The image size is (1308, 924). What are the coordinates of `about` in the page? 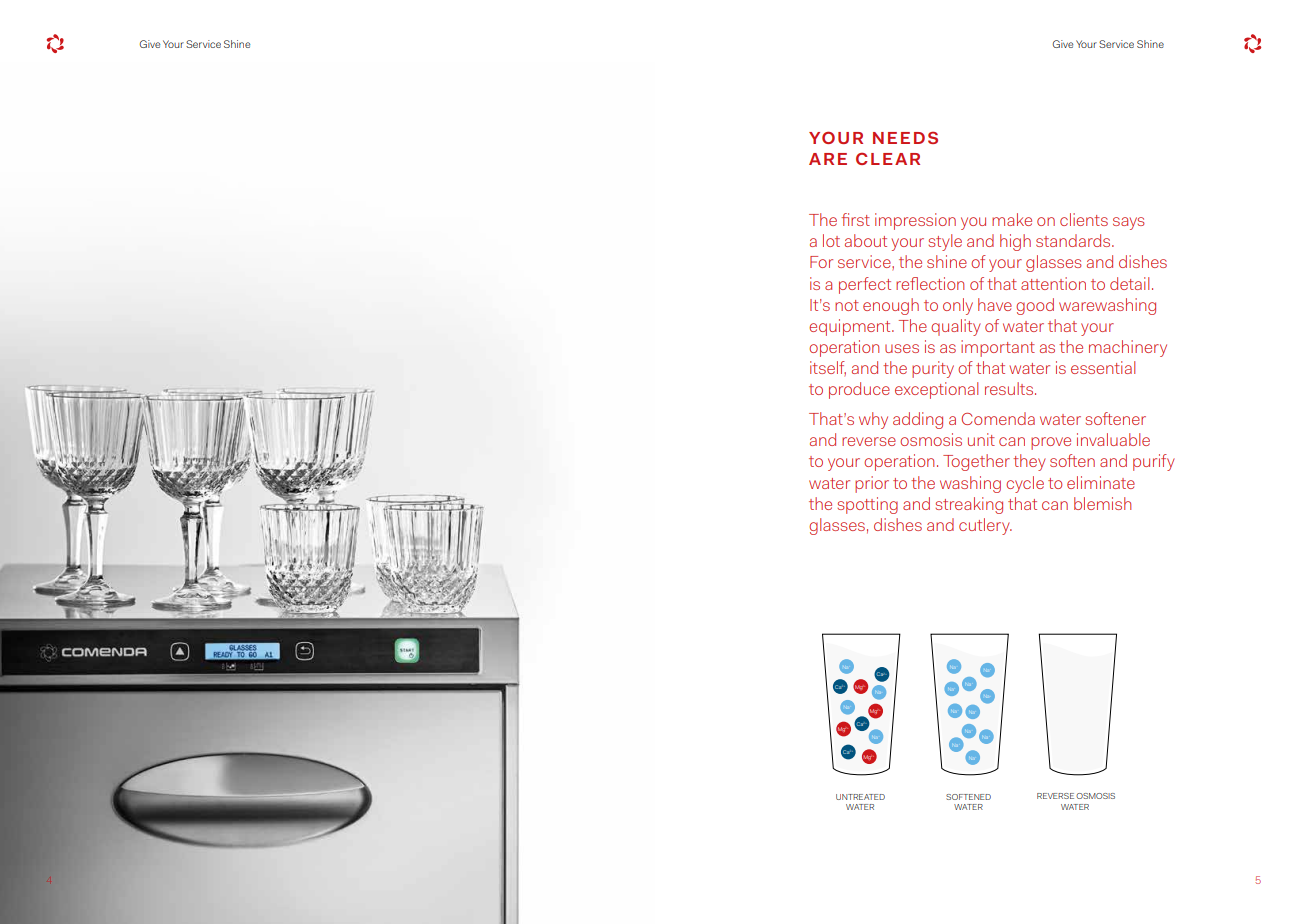 It's located at (866, 240).
